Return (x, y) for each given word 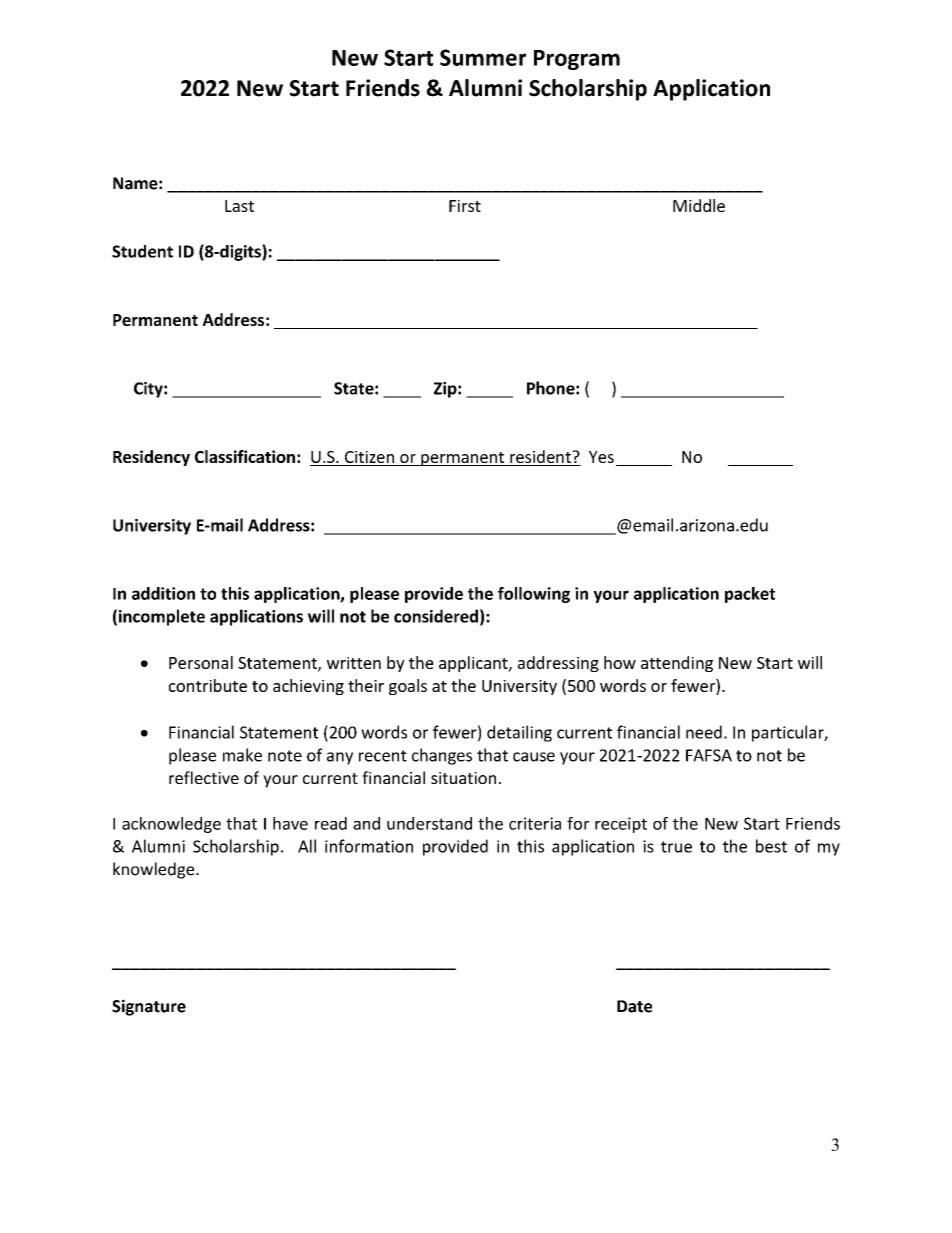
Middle (699, 205)
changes (442, 756)
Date (634, 1006)
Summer (483, 57)
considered (436, 616)
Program (577, 60)
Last (239, 206)
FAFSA (709, 755)
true (676, 847)
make (242, 755)
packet (750, 595)
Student (142, 251)
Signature (149, 1007)
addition (163, 593)
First (465, 206)
